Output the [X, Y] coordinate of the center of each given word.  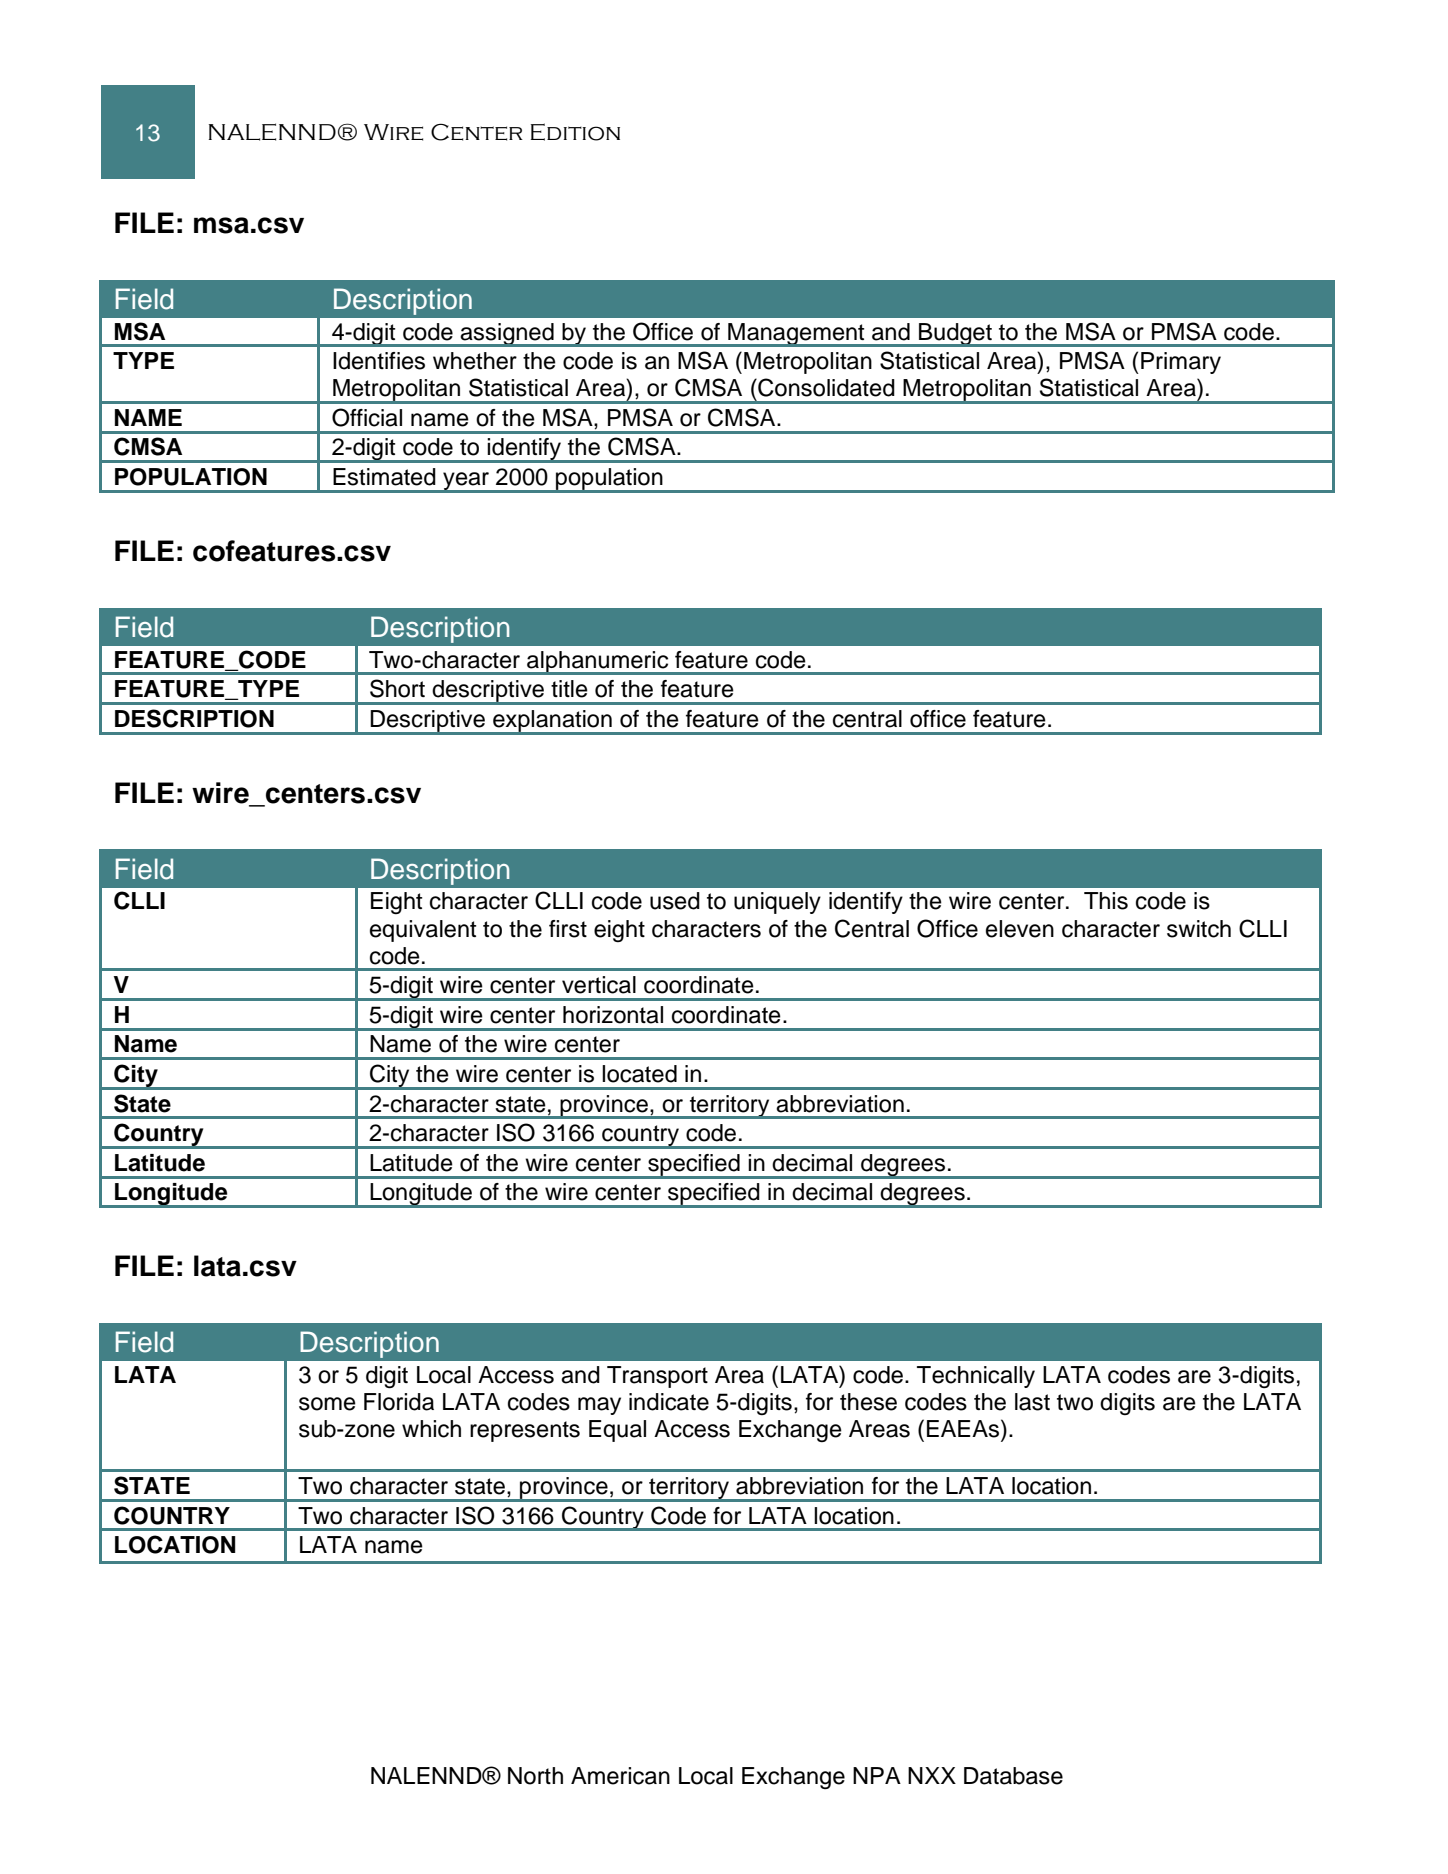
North [535, 1776]
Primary [1181, 363]
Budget [955, 335]
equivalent [423, 931]
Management [796, 335]
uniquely [777, 903]
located [639, 1074]
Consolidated [825, 387]
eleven [1020, 929]
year [466, 482]
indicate [669, 1402]
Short [397, 688]
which [431, 1429]
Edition [575, 132]
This [1106, 901]
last [1032, 1402]
